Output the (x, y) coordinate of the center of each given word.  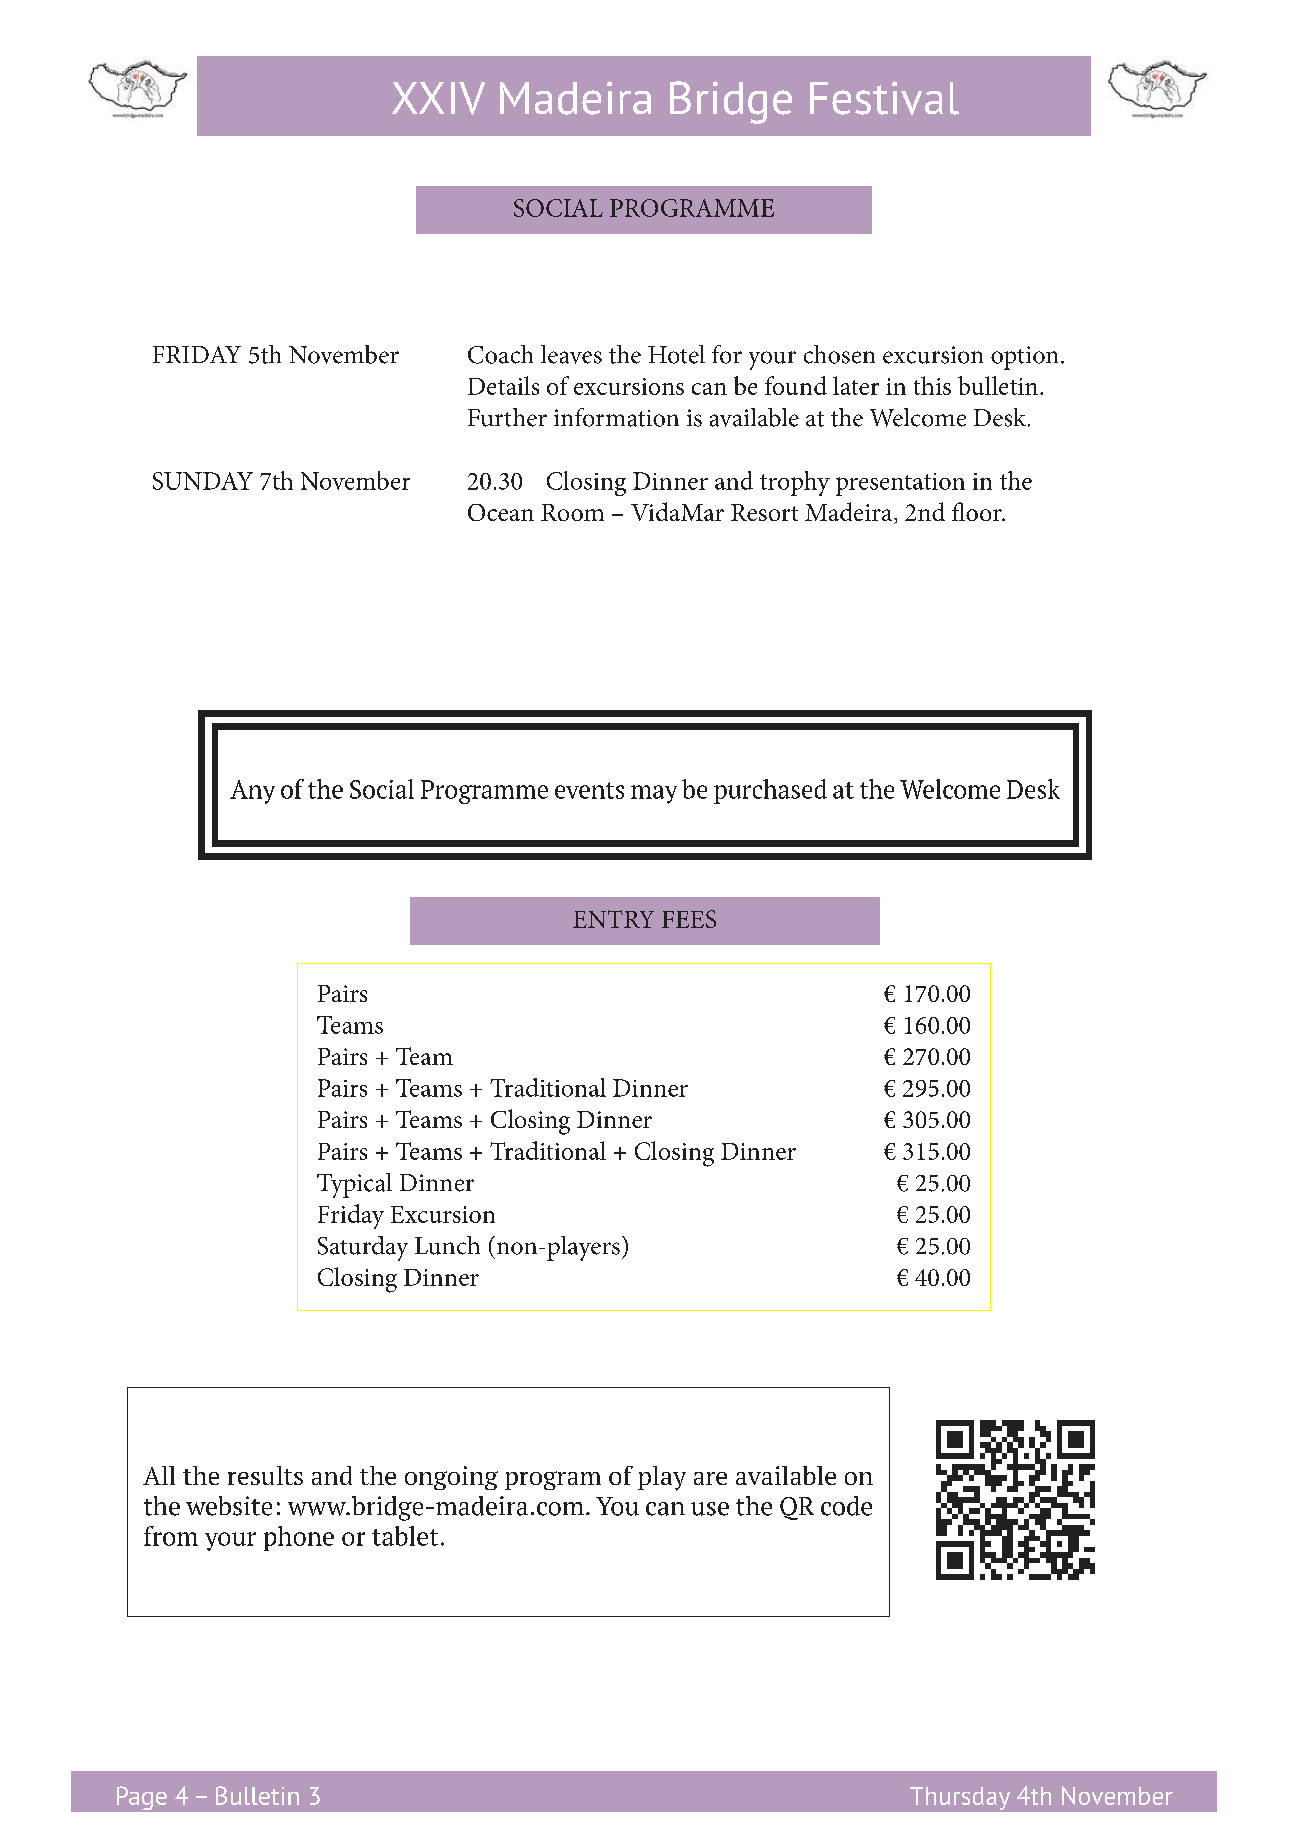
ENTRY (613, 919)
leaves (571, 354)
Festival (884, 98)
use (710, 1509)
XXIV (438, 98)
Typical (354, 1185)
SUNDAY (203, 481)
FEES (689, 919)
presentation (900, 484)
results (265, 1475)
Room (572, 512)
